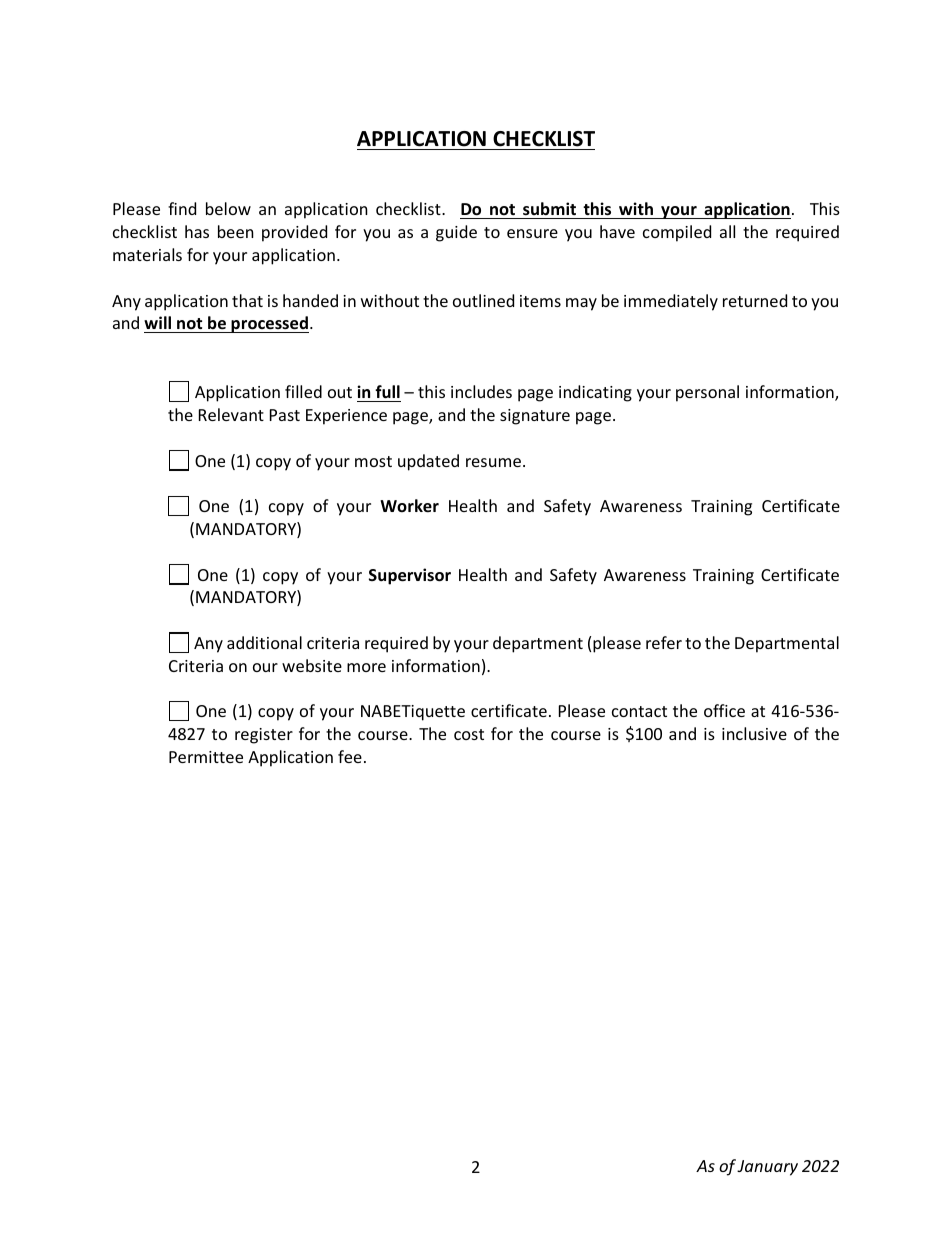  I want to click on been, so click(236, 231).
